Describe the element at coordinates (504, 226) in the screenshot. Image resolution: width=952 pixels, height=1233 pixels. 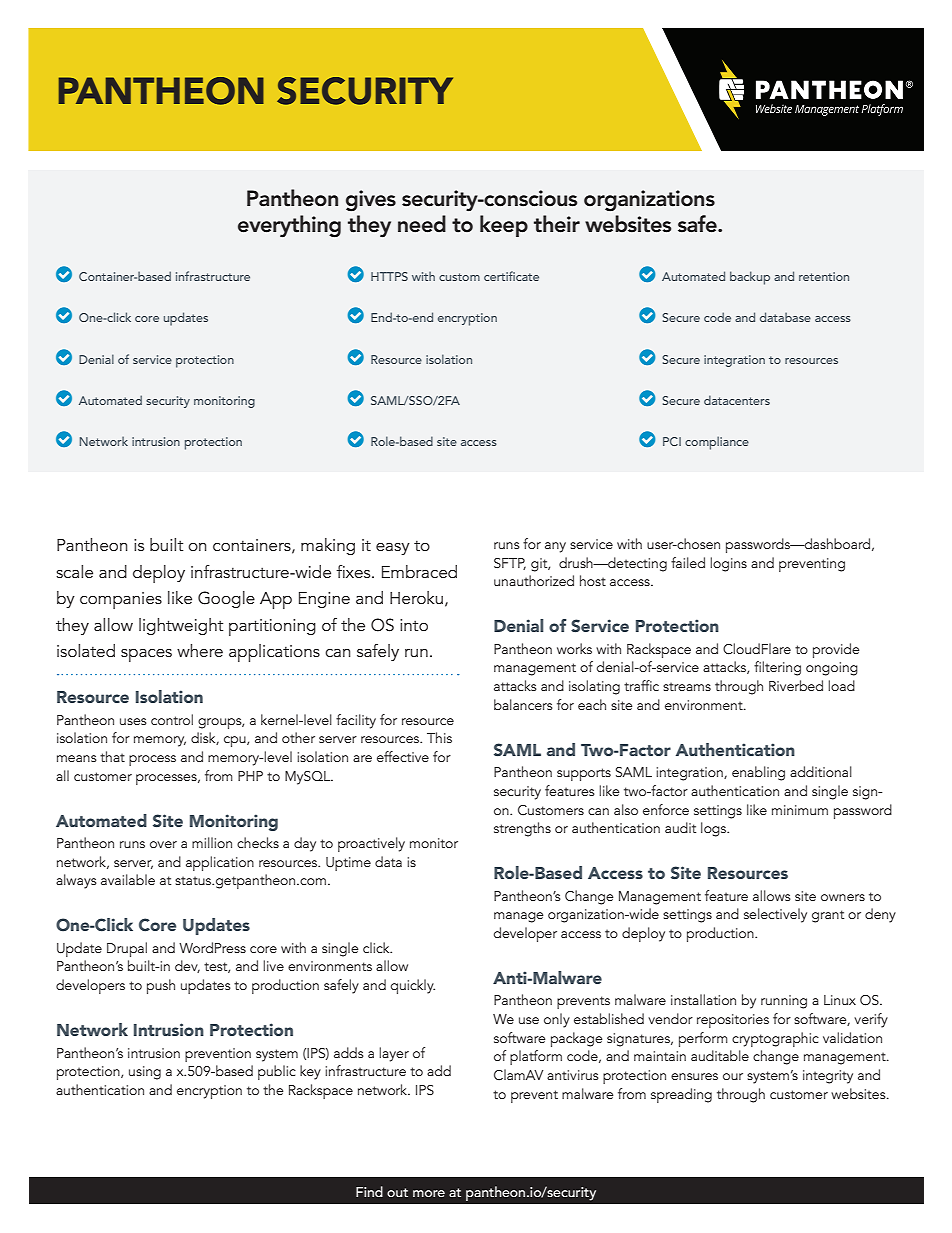
I see `keep` at that location.
